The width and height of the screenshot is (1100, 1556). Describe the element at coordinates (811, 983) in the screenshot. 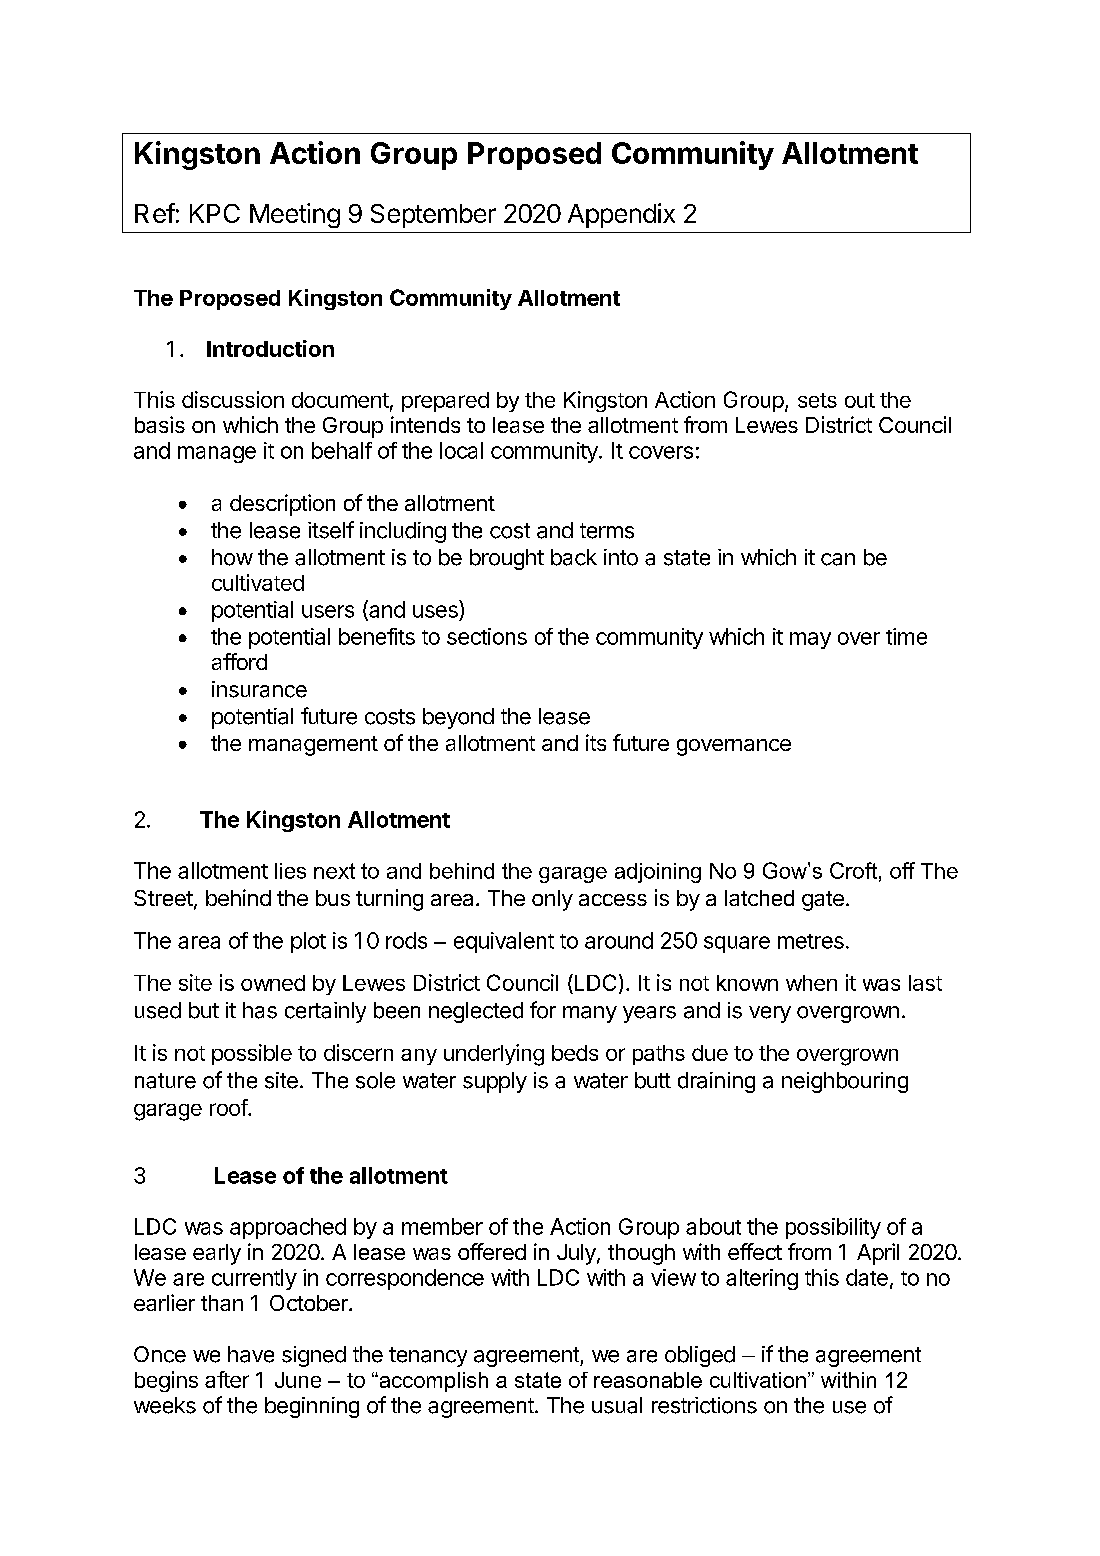

I see `when` at that location.
